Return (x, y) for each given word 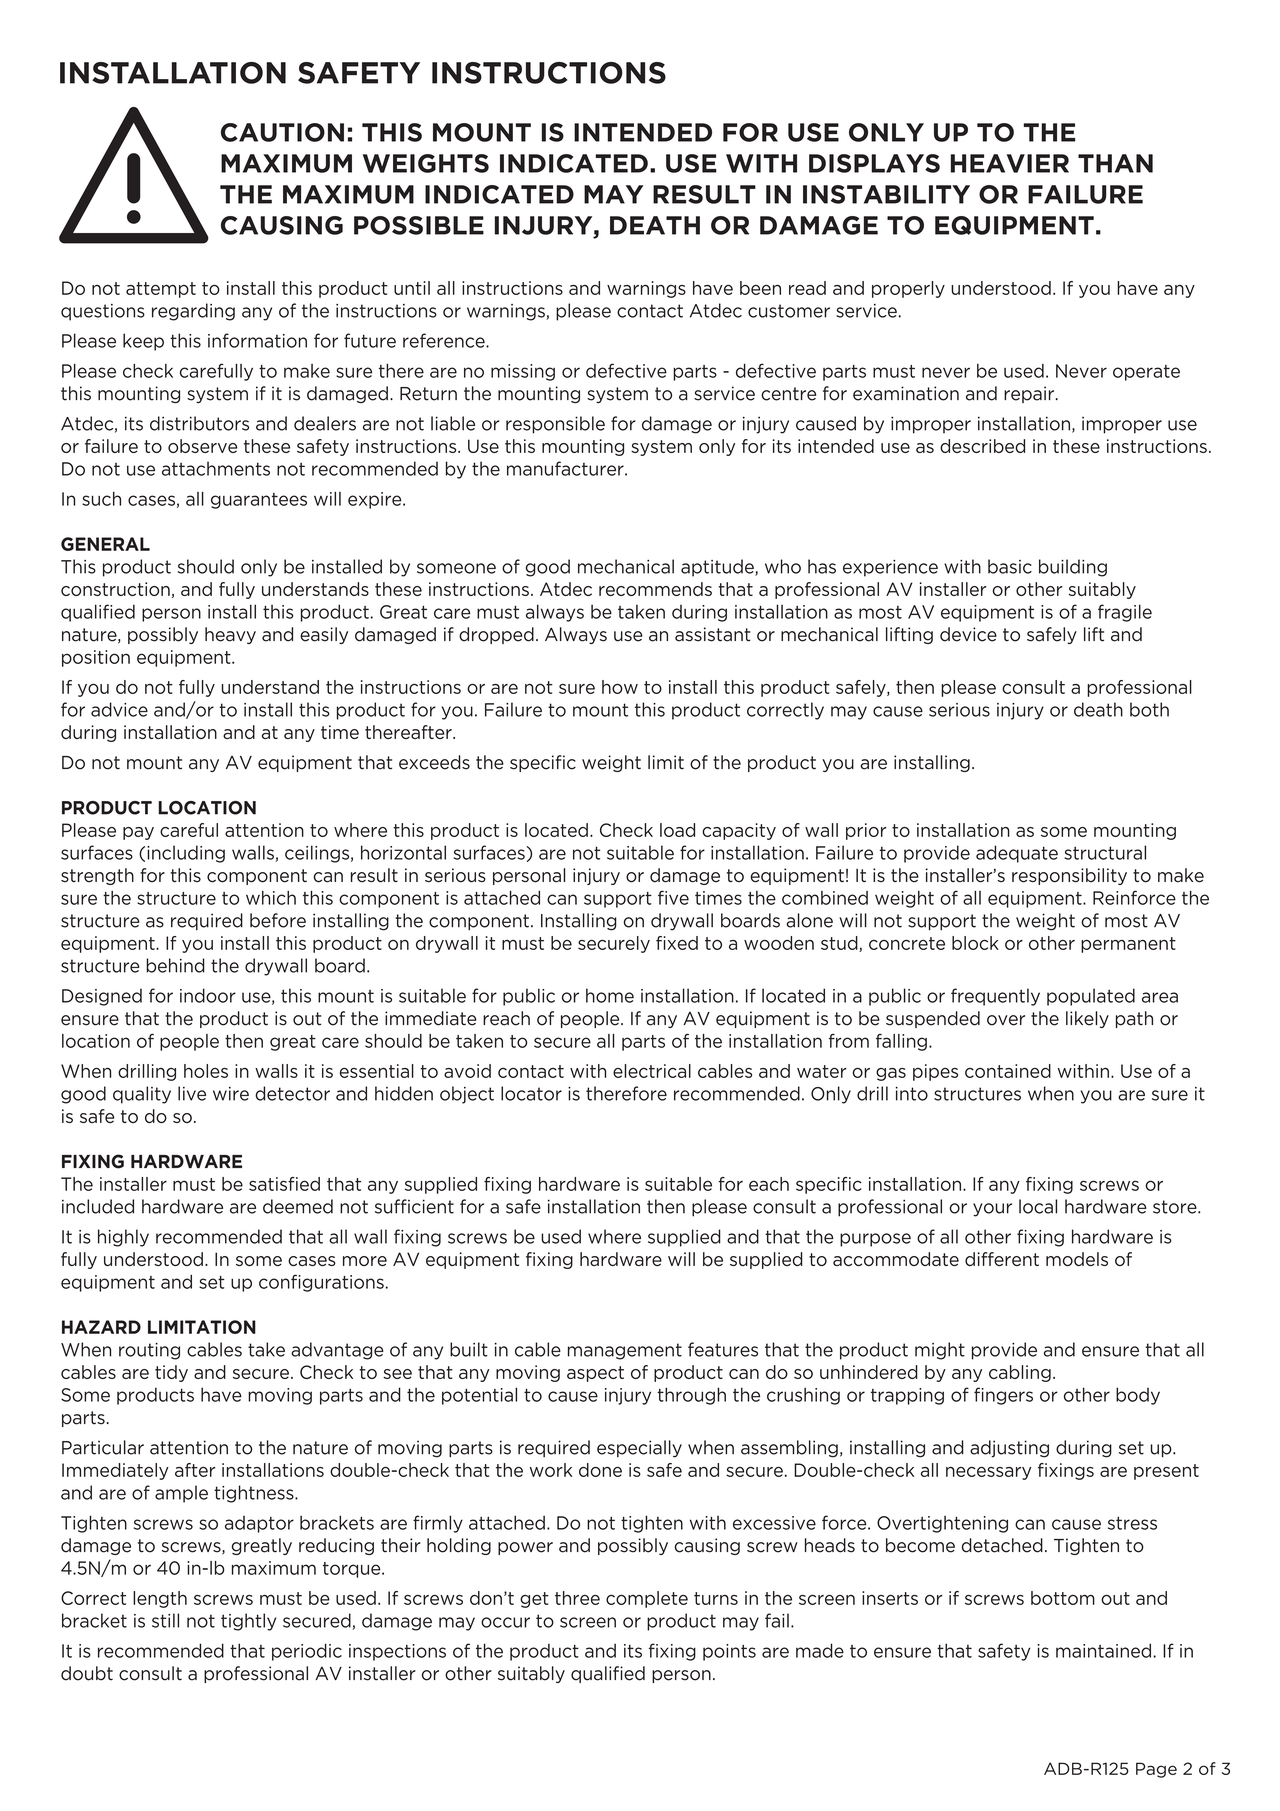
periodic (307, 1652)
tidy (171, 1373)
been (760, 288)
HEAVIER (1010, 163)
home (610, 995)
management (625, 1351)
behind (175, 965)
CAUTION (282, 132)
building (1073, 568)
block (975, 943)
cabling (1020, 1373)
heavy (230, 635)
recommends (655, 589)
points (729, 1652)
